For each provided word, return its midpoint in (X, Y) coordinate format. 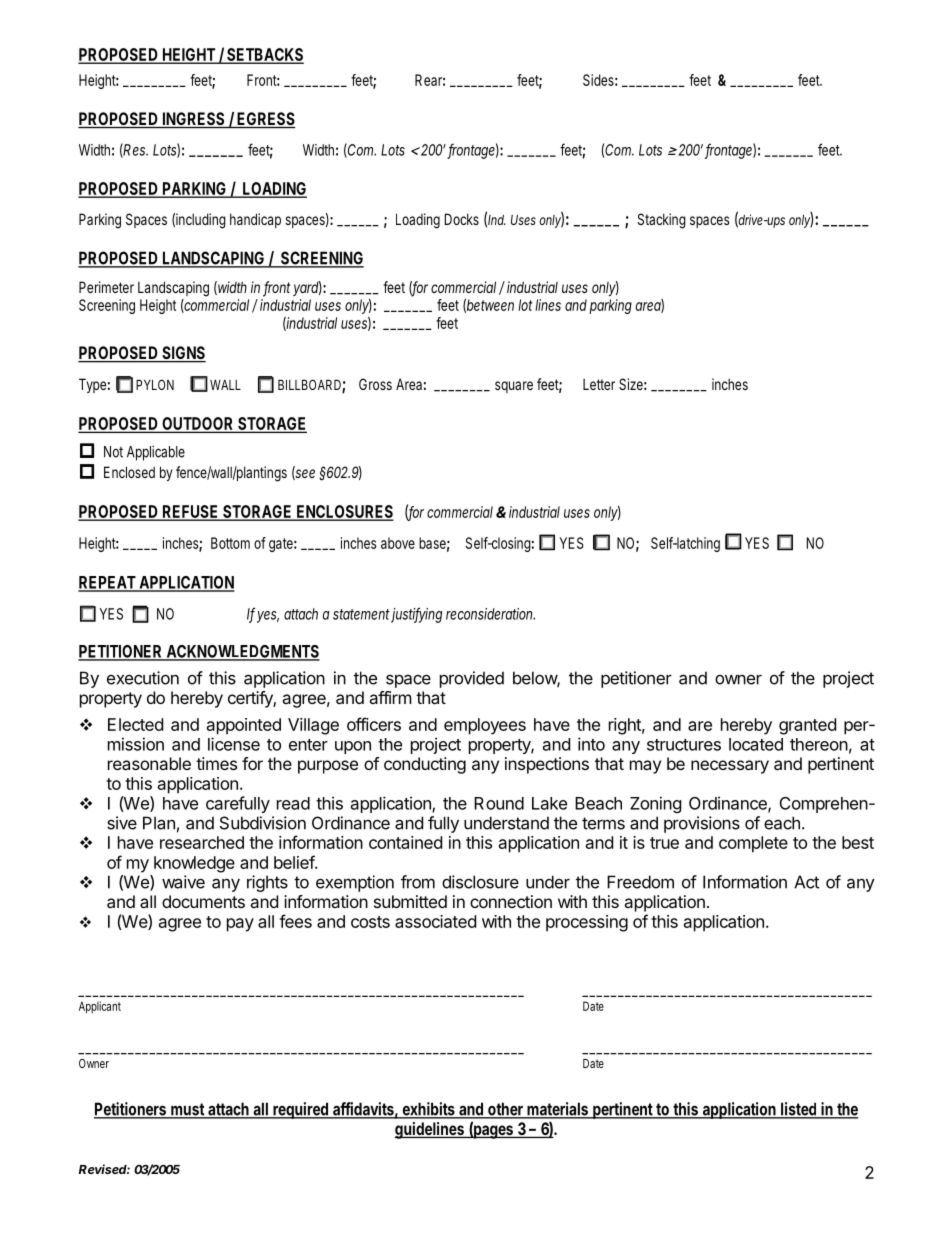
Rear (430, 80)
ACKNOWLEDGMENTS (242, 652)
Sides (600, 80)
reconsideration (490, 614)
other (506, 1110)
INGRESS (194, 120)
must (188, 1110)
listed (799, 1110)
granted (807, 726)
